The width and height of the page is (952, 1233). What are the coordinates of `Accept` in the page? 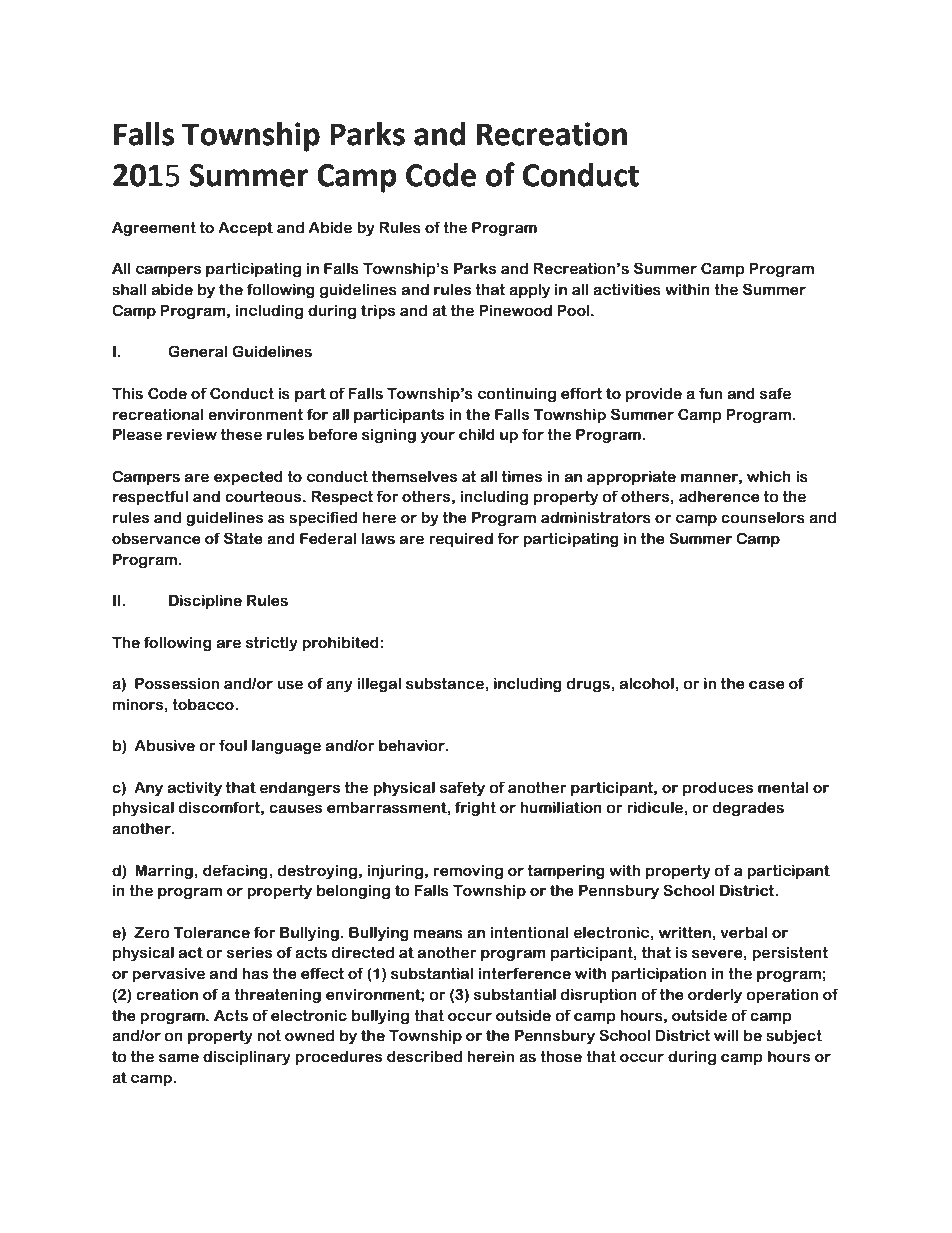 It's located at (245, 228).
